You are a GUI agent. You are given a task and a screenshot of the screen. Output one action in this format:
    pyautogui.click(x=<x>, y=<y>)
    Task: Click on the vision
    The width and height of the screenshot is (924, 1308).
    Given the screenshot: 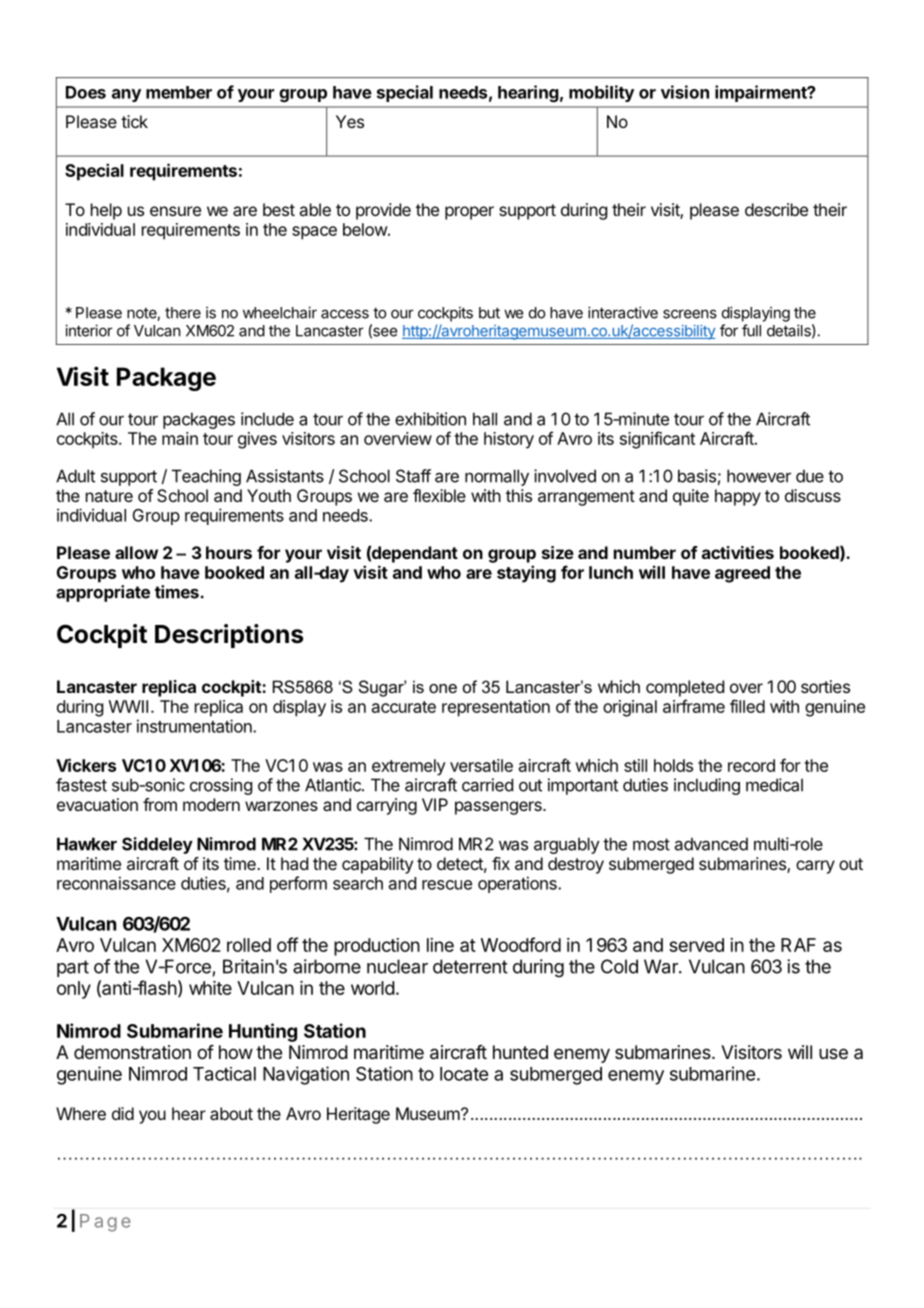 What is the action you would take?
    pyautogui.click(x=685, y=92)
